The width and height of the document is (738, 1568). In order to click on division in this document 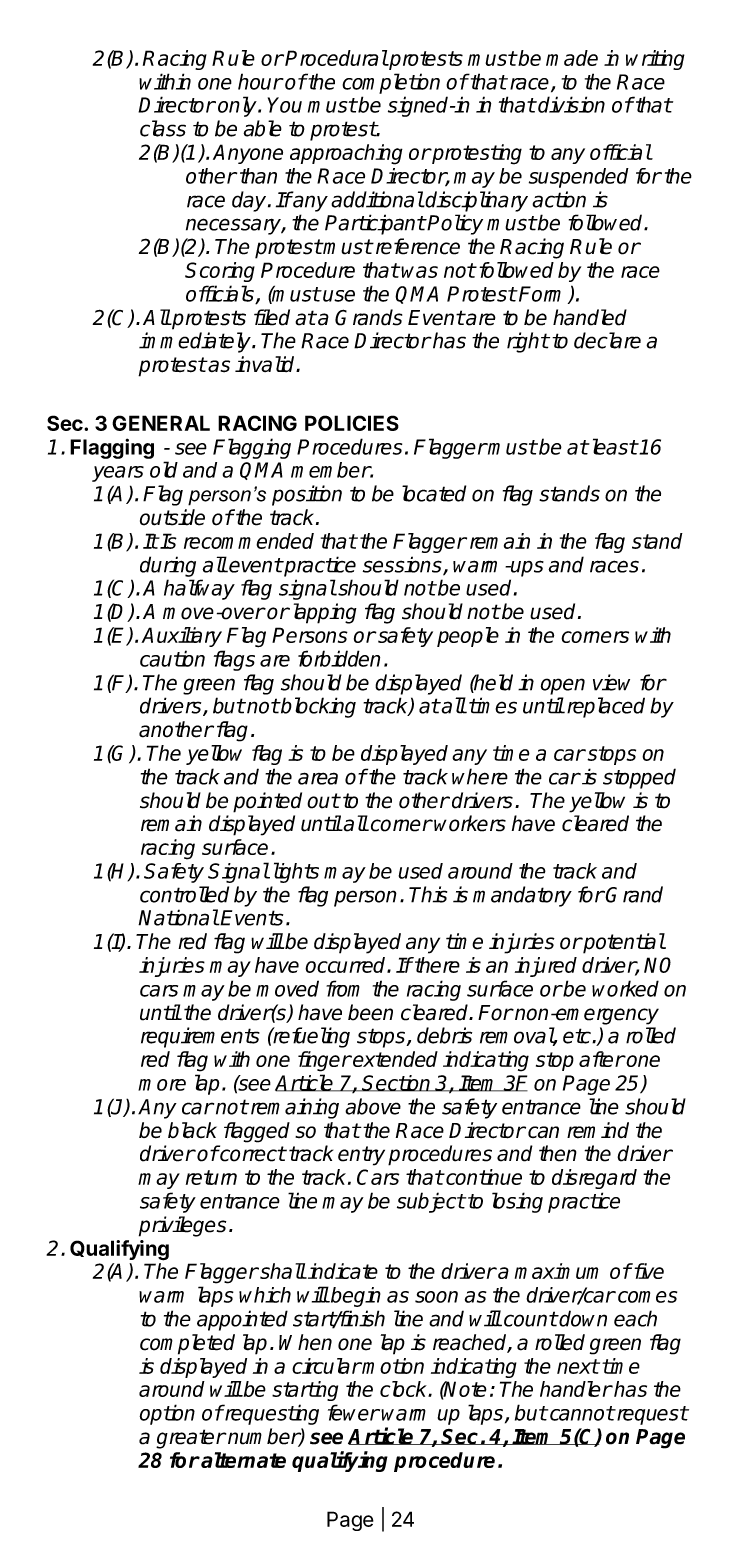, I will do `click(570, 104)`.
